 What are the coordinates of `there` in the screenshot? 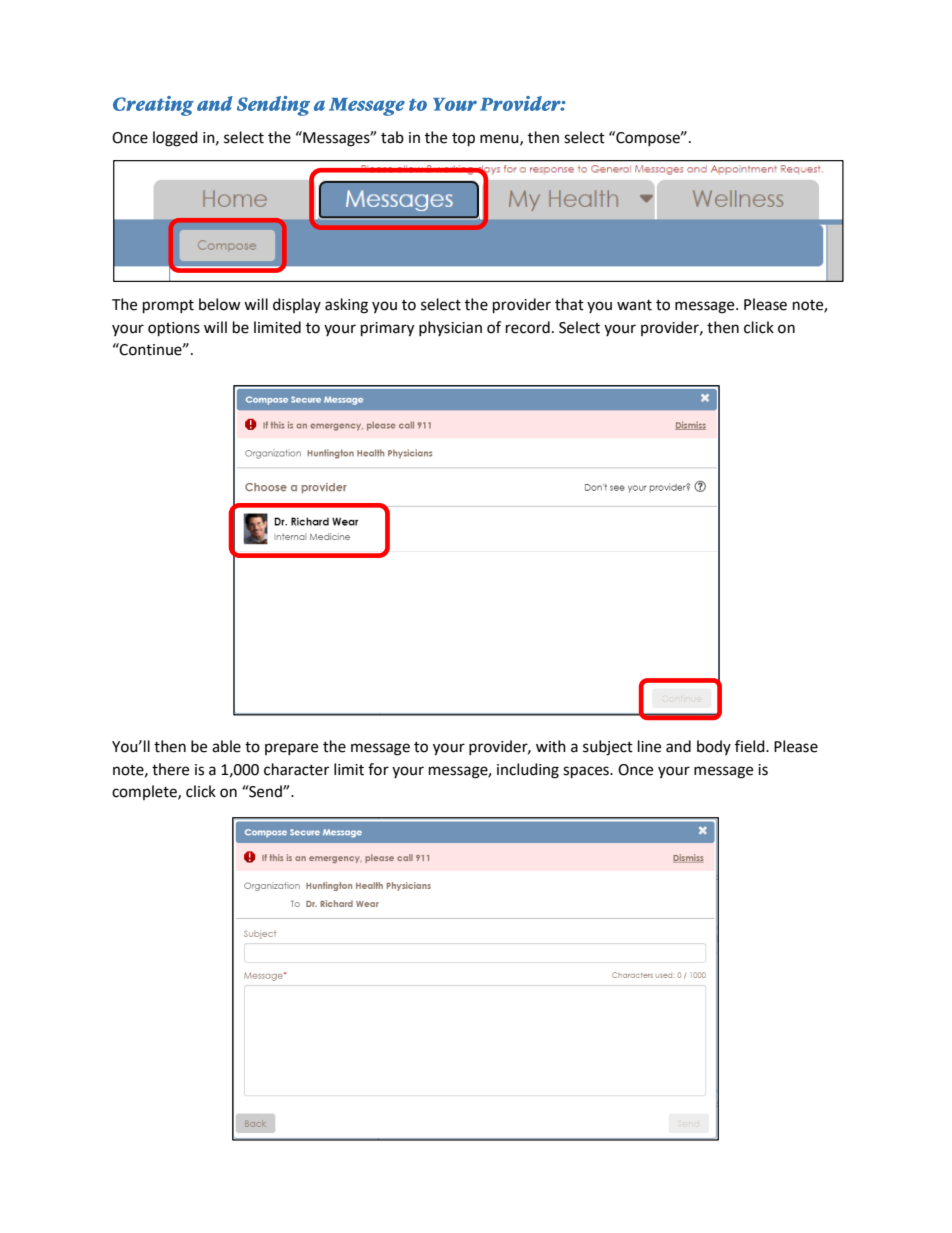 It's located at (170, 769).
